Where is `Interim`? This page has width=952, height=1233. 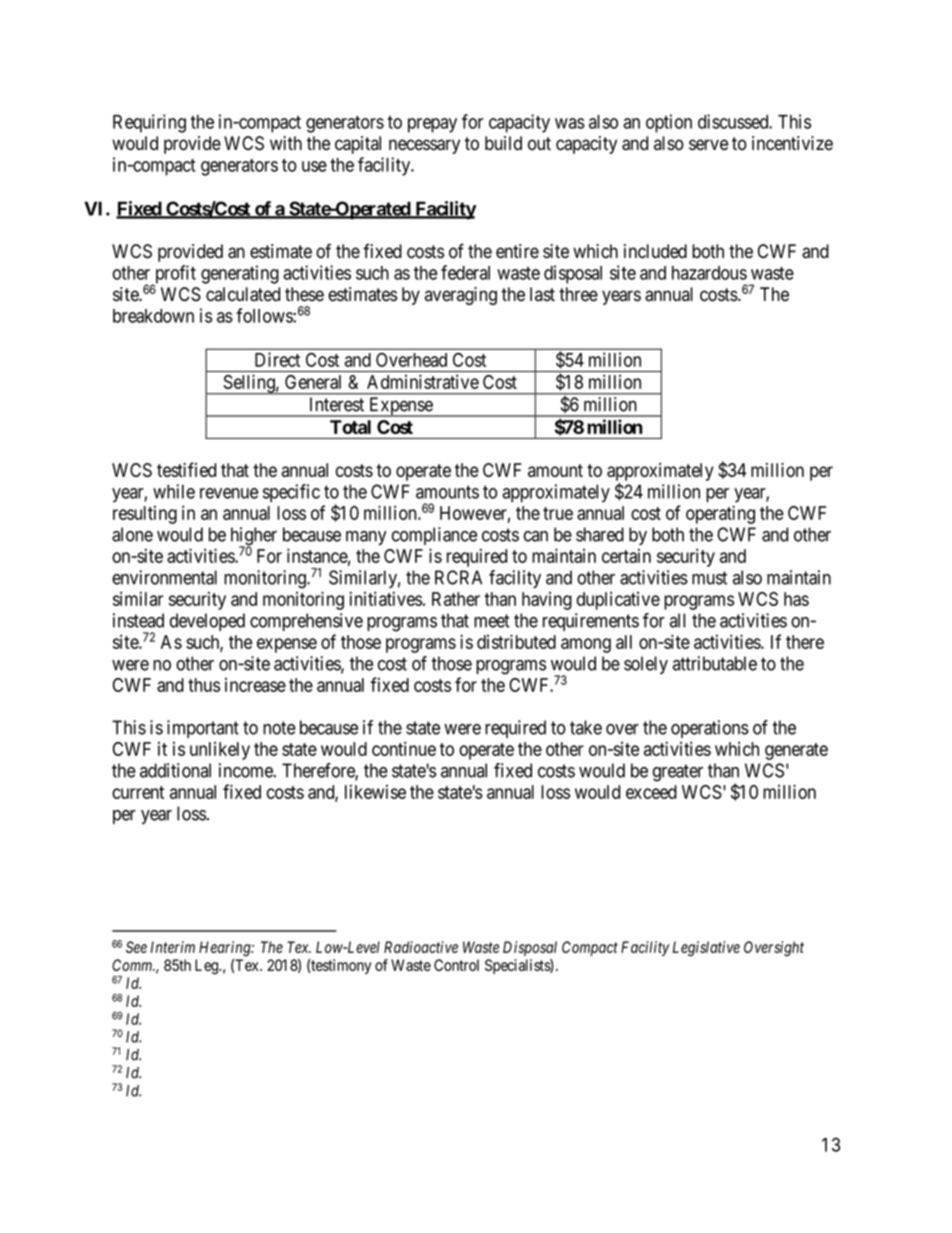 Interim is located at coordinates (173, 947).
